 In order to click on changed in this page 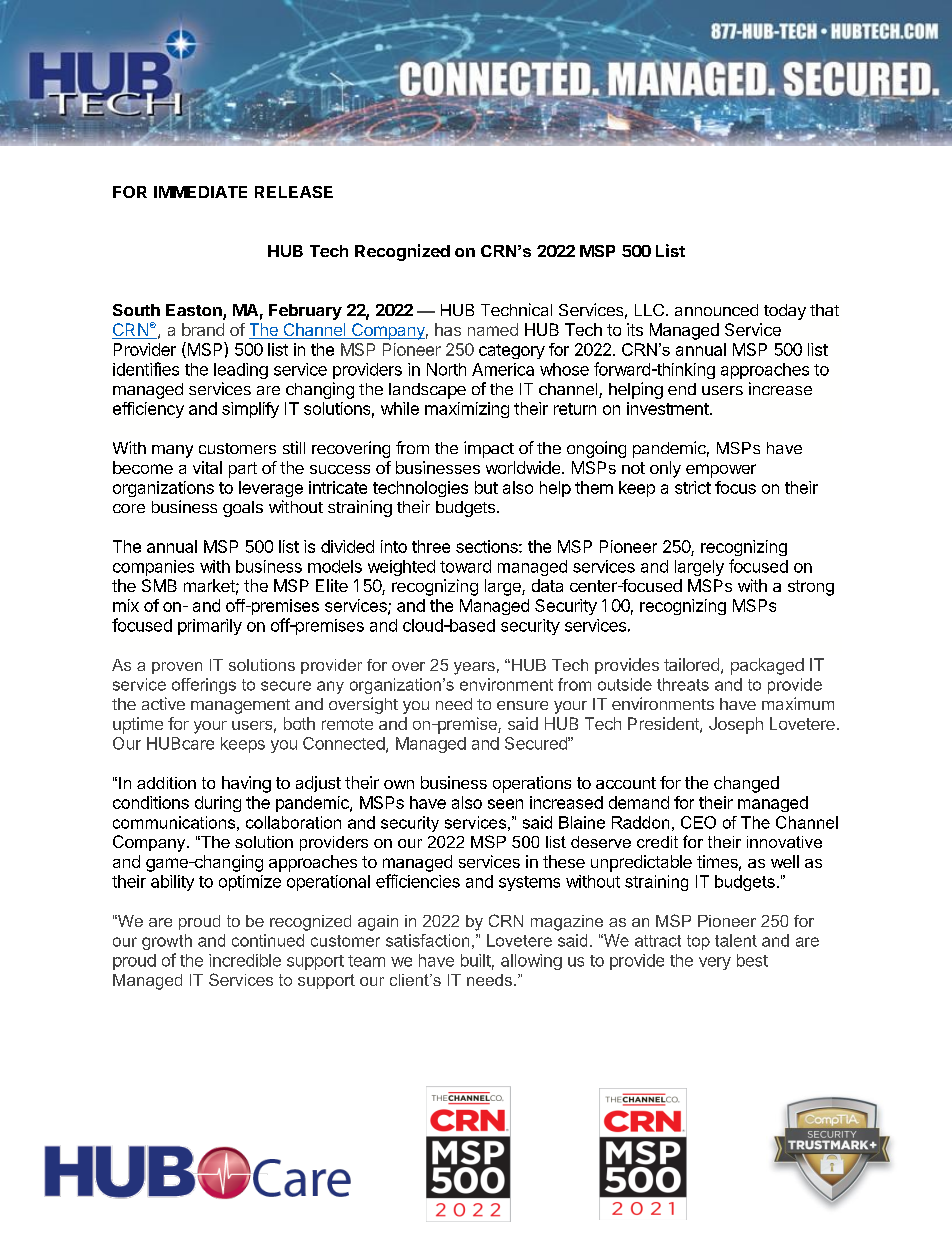, I will do `click(746, 784)`.
